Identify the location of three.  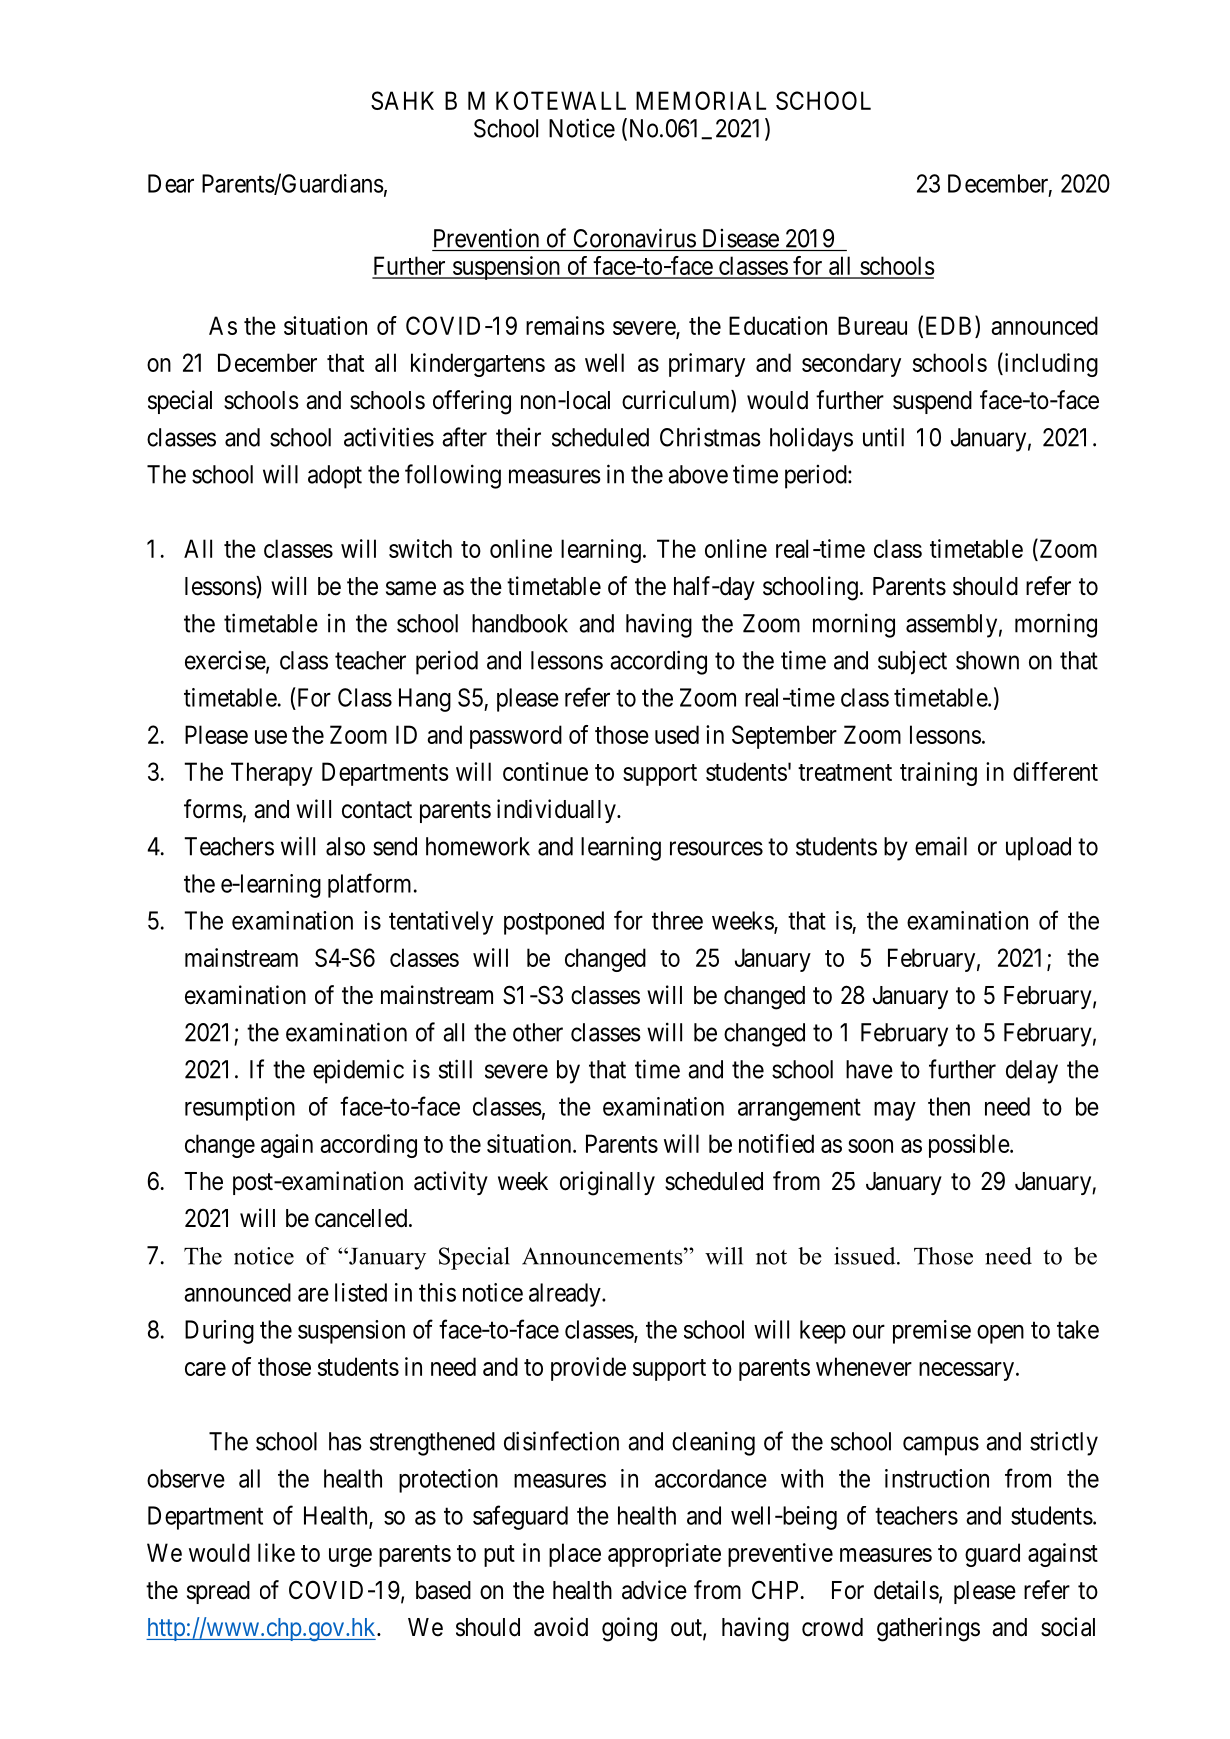
(677, 920).
